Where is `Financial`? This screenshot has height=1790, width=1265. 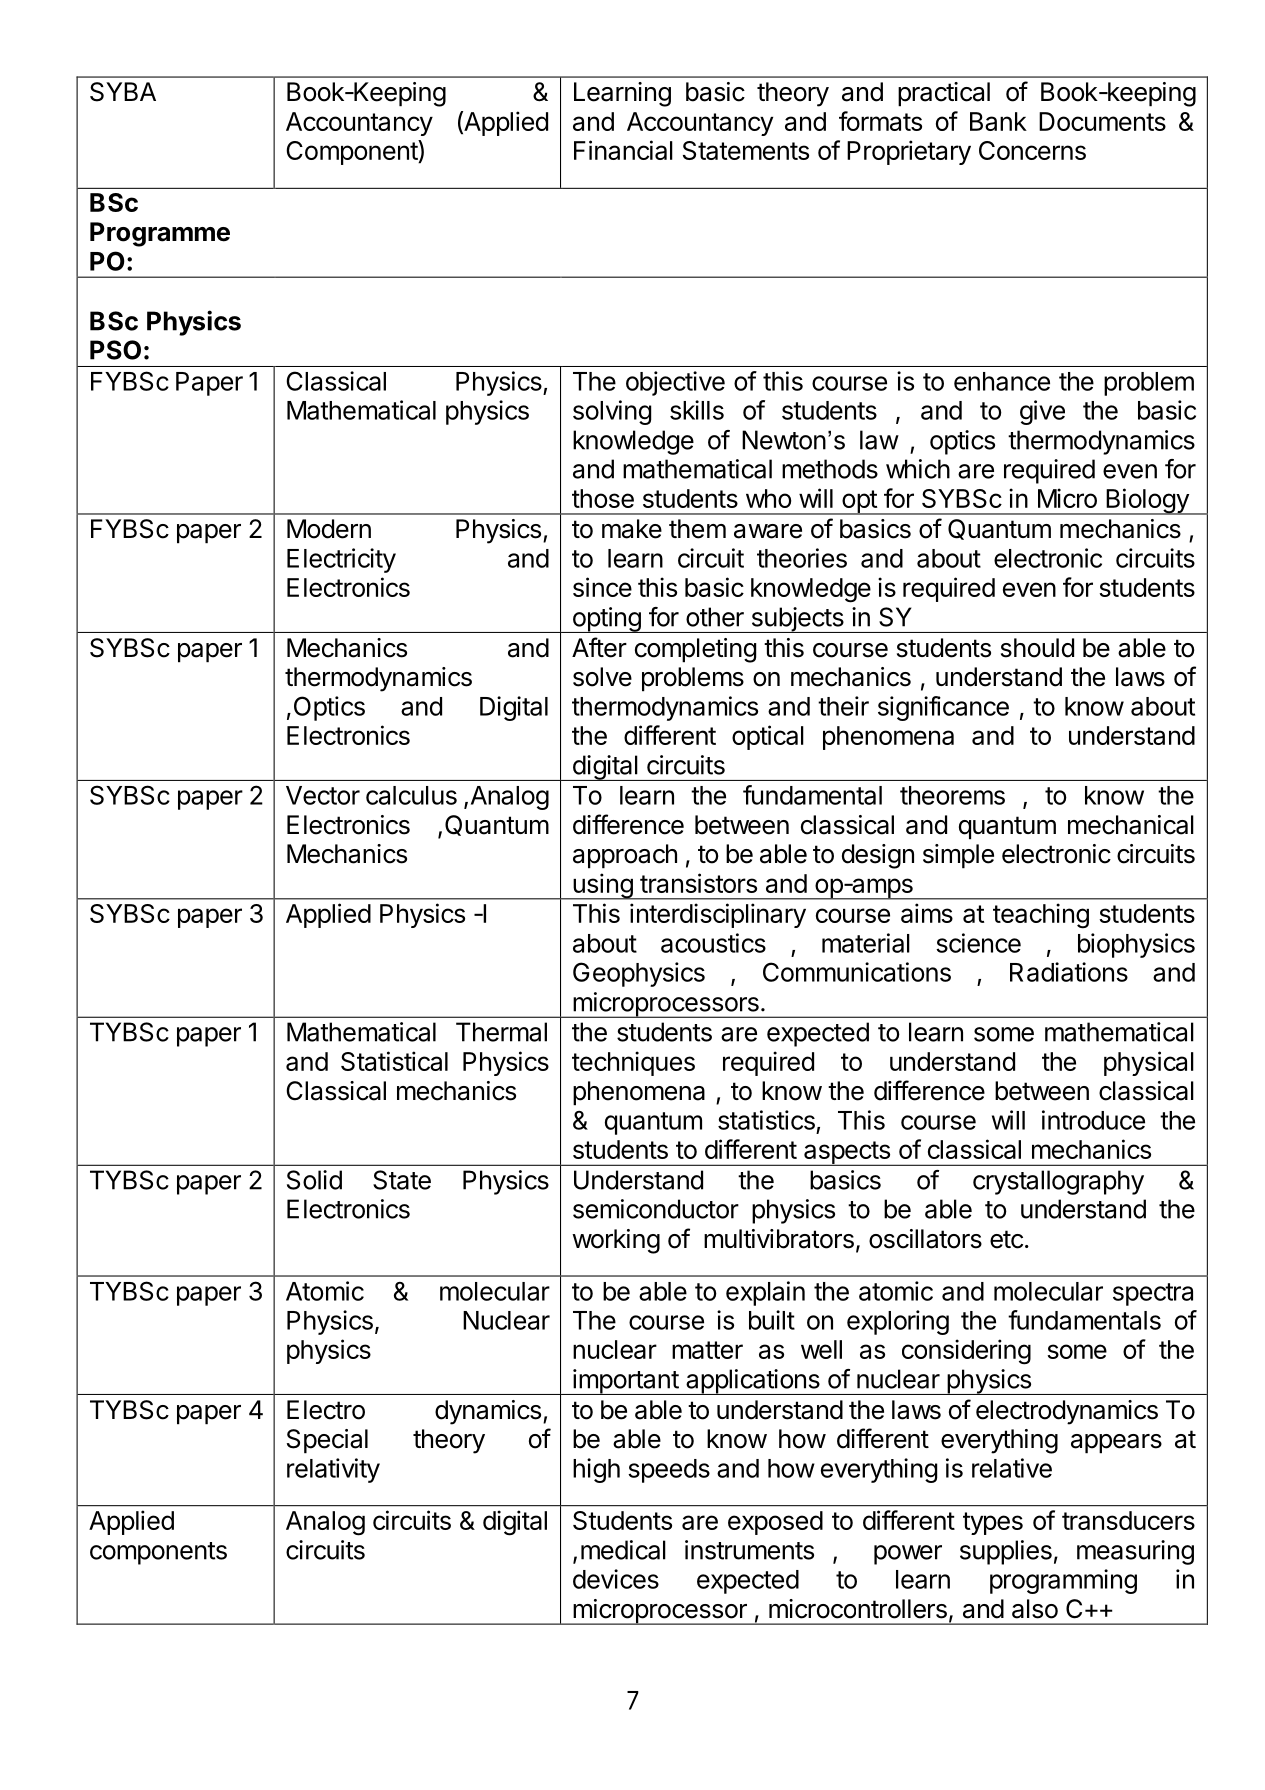 Financial is located at coordinates (623, 150).
